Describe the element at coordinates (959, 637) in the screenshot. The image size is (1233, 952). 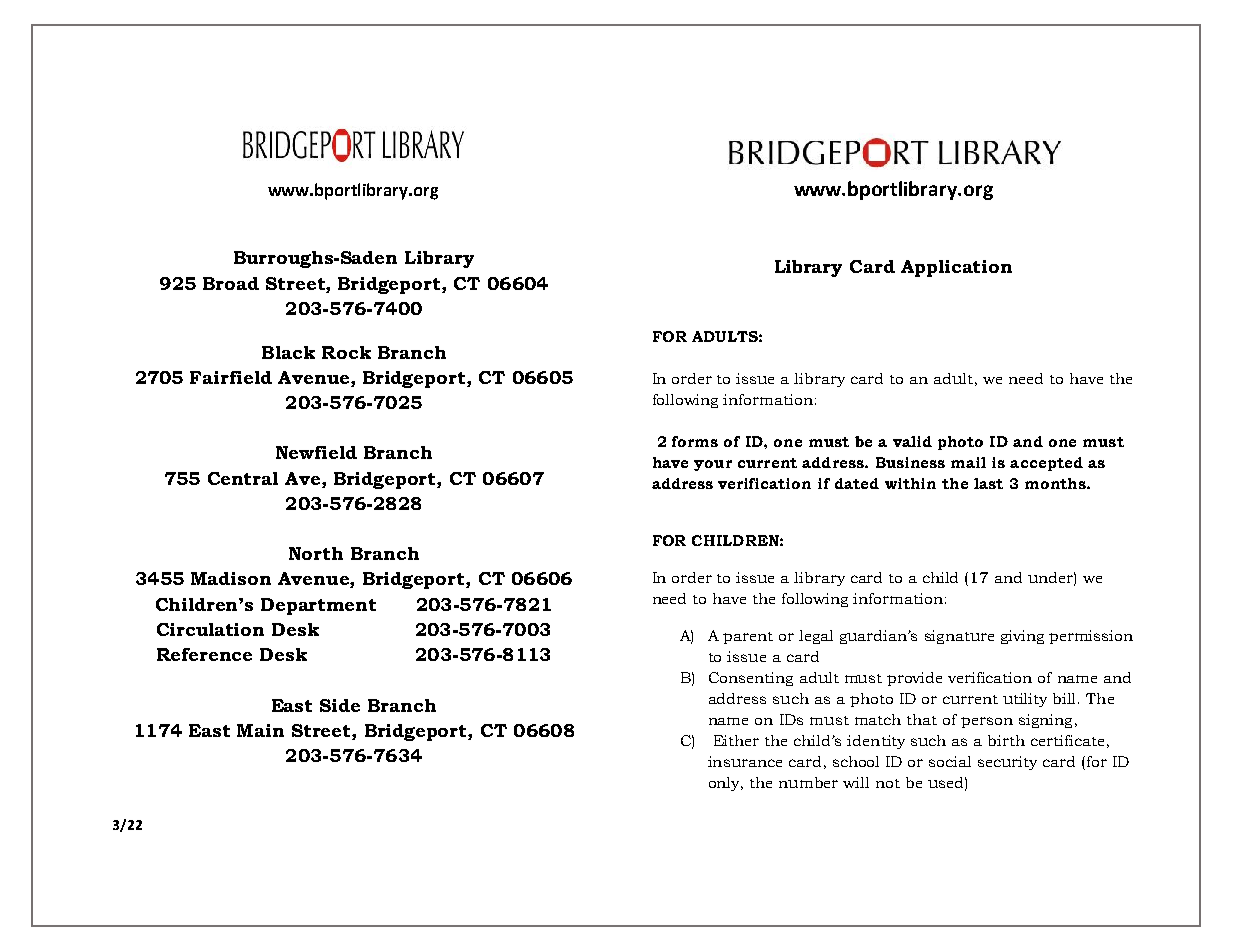
I see `signature` at that location.
